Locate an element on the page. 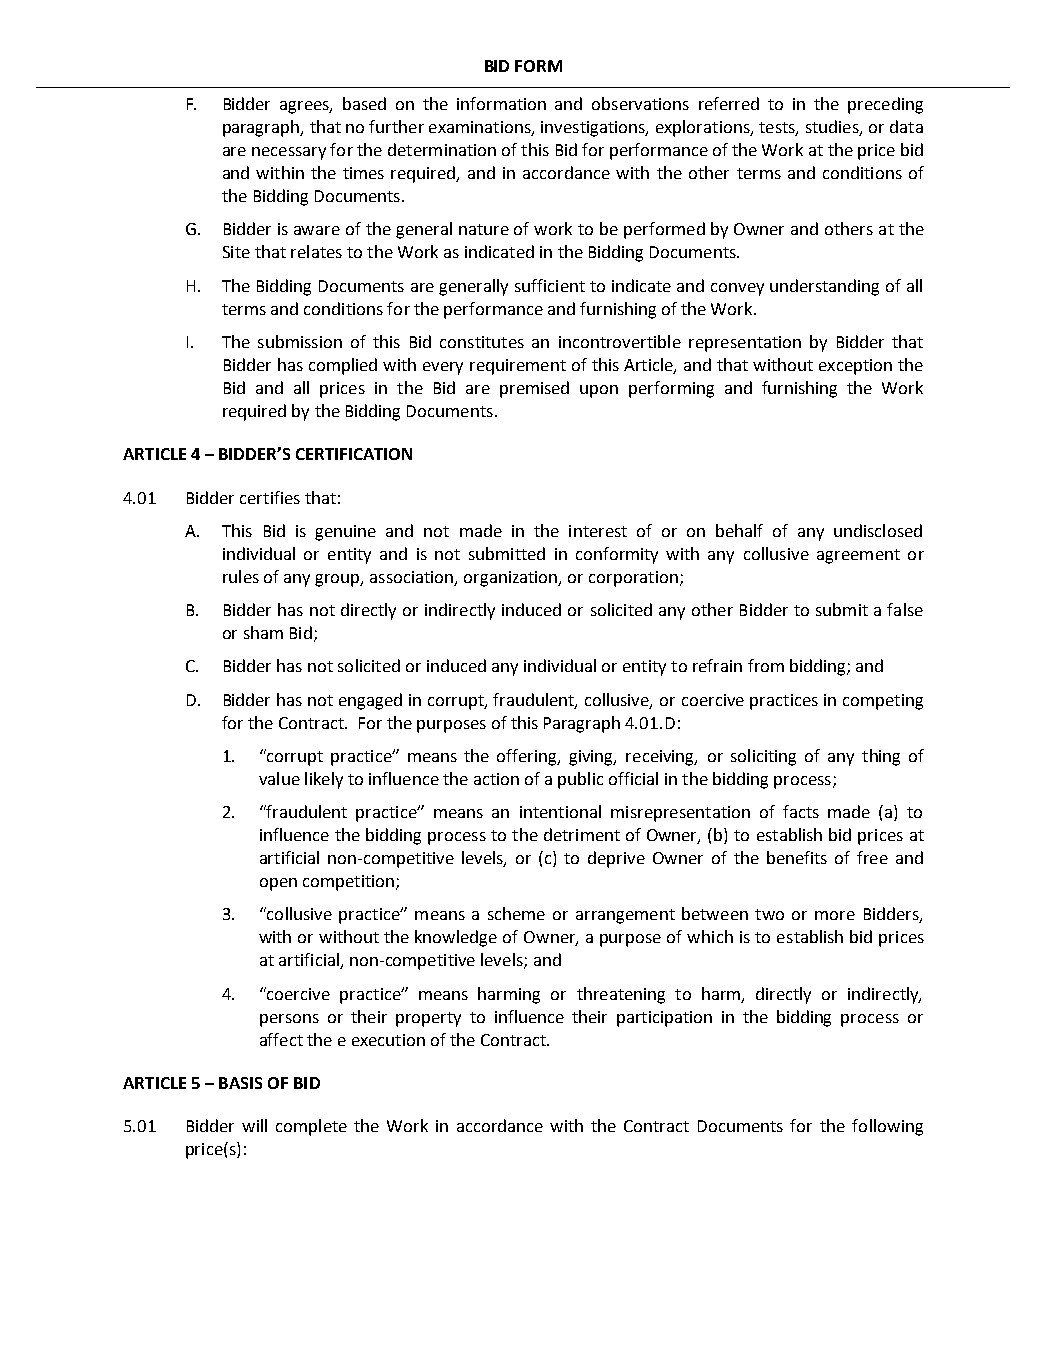 This document has height=1355, width=1047. investigations is located at coordinates (594, 129).
